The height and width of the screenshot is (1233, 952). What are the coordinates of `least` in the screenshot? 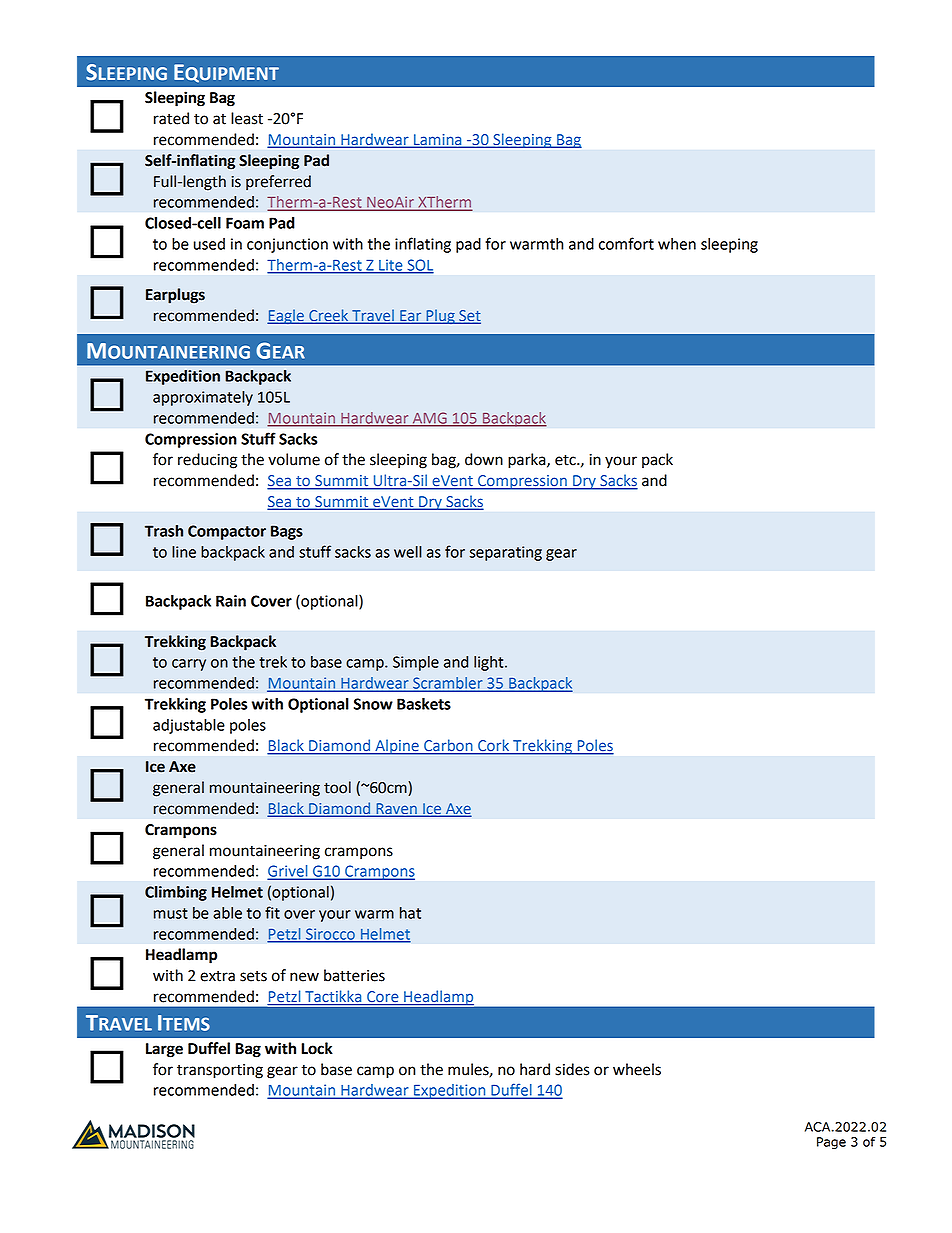 It's located at (247, 118).
